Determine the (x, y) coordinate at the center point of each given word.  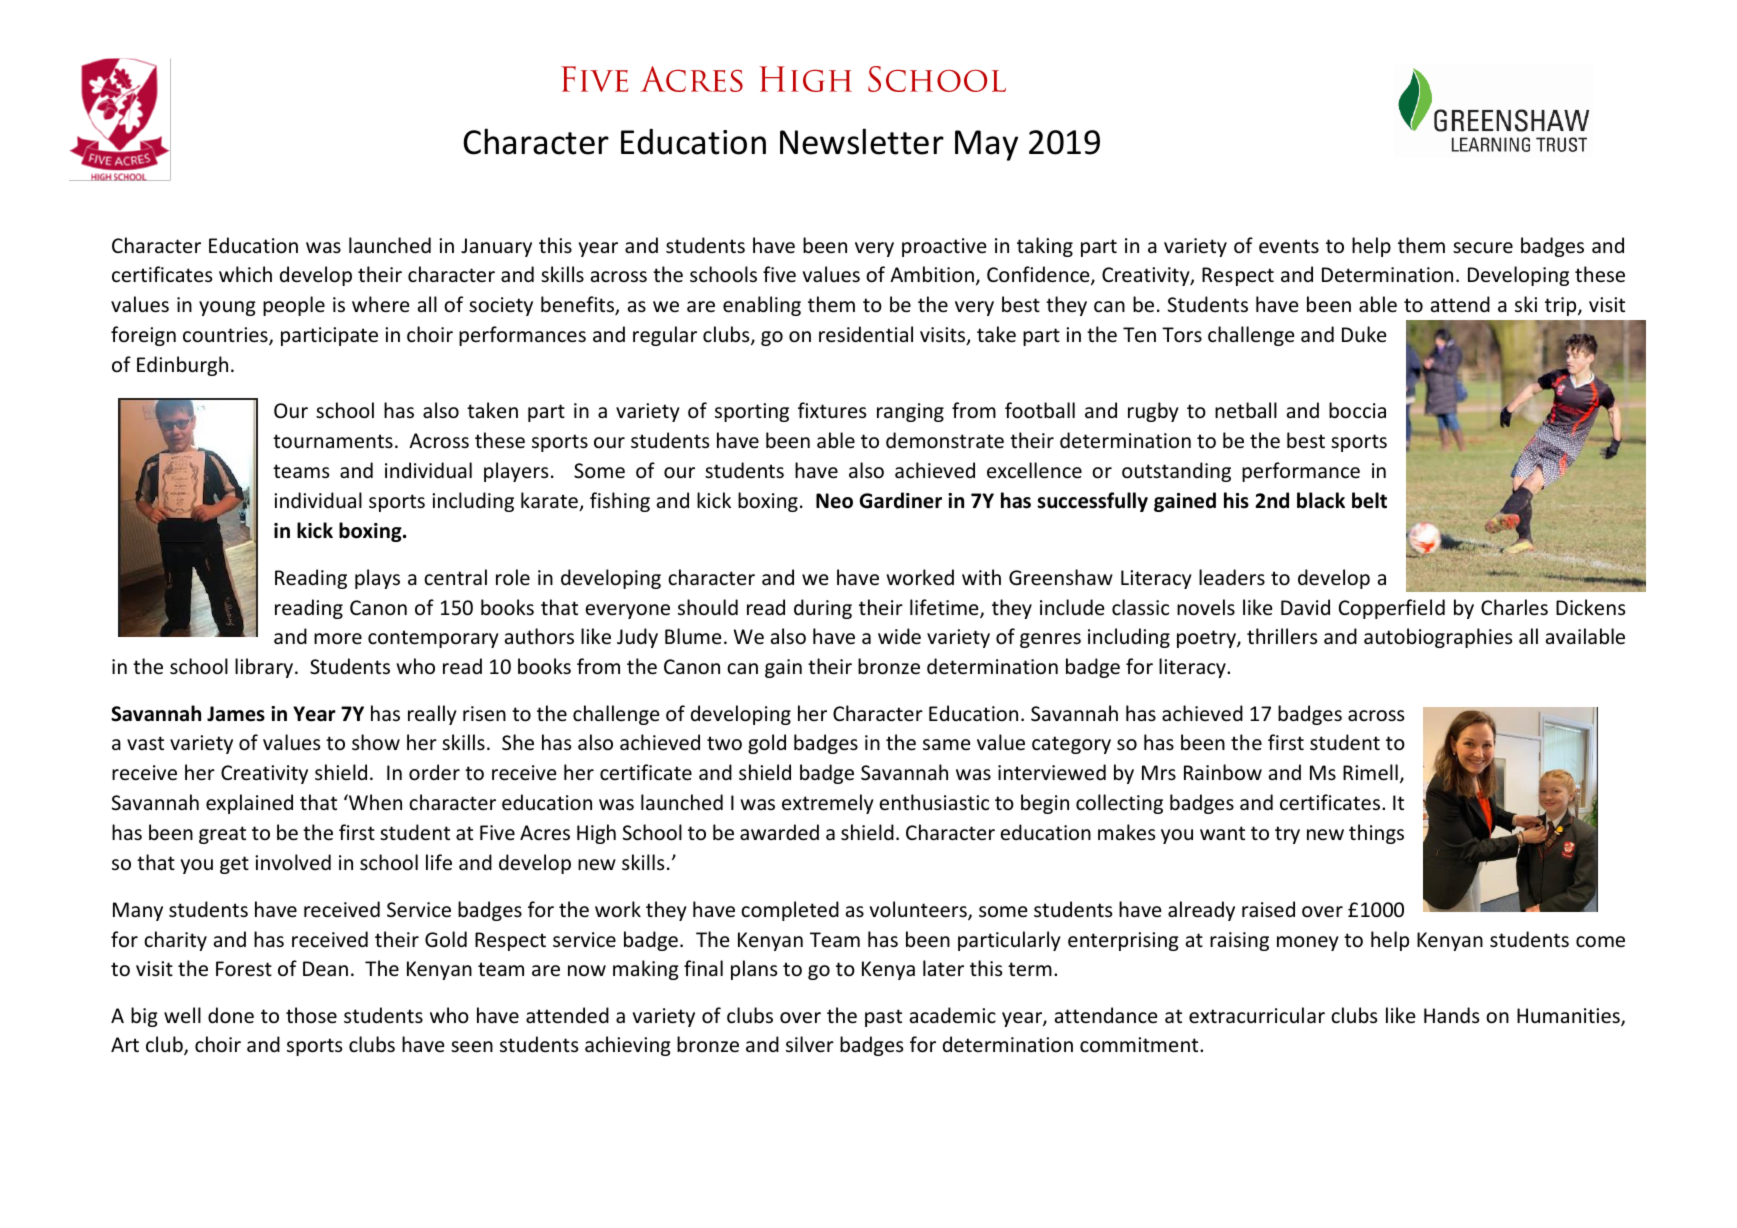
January (496, 247)
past (883, 1018)
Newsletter (862, 141)
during (823, 609)
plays (377, 579)
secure (1483, 248)
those (311, 1015)
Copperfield (1392, 609)
